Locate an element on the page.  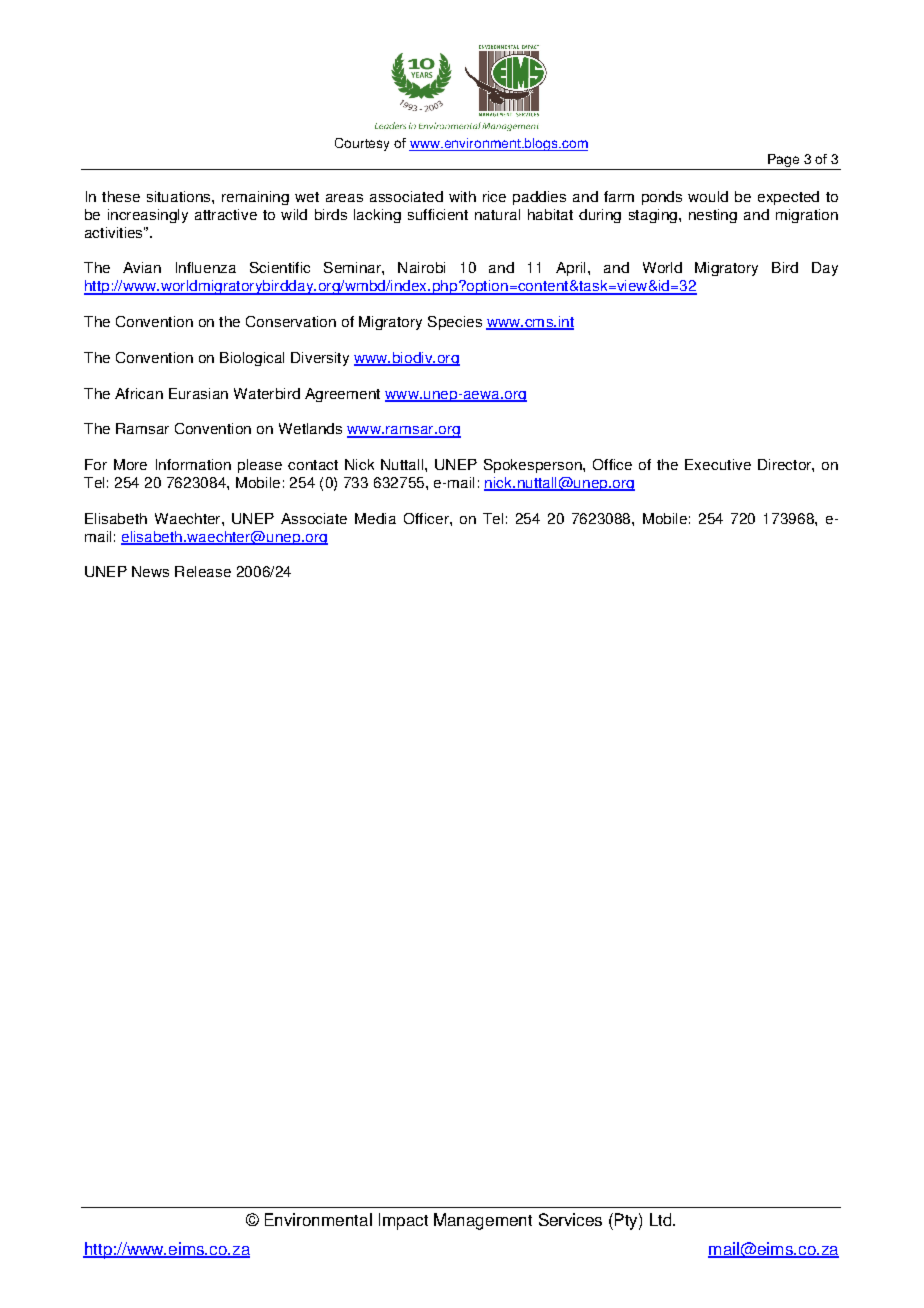
Ltd is located at coordinates (662, 1219).
